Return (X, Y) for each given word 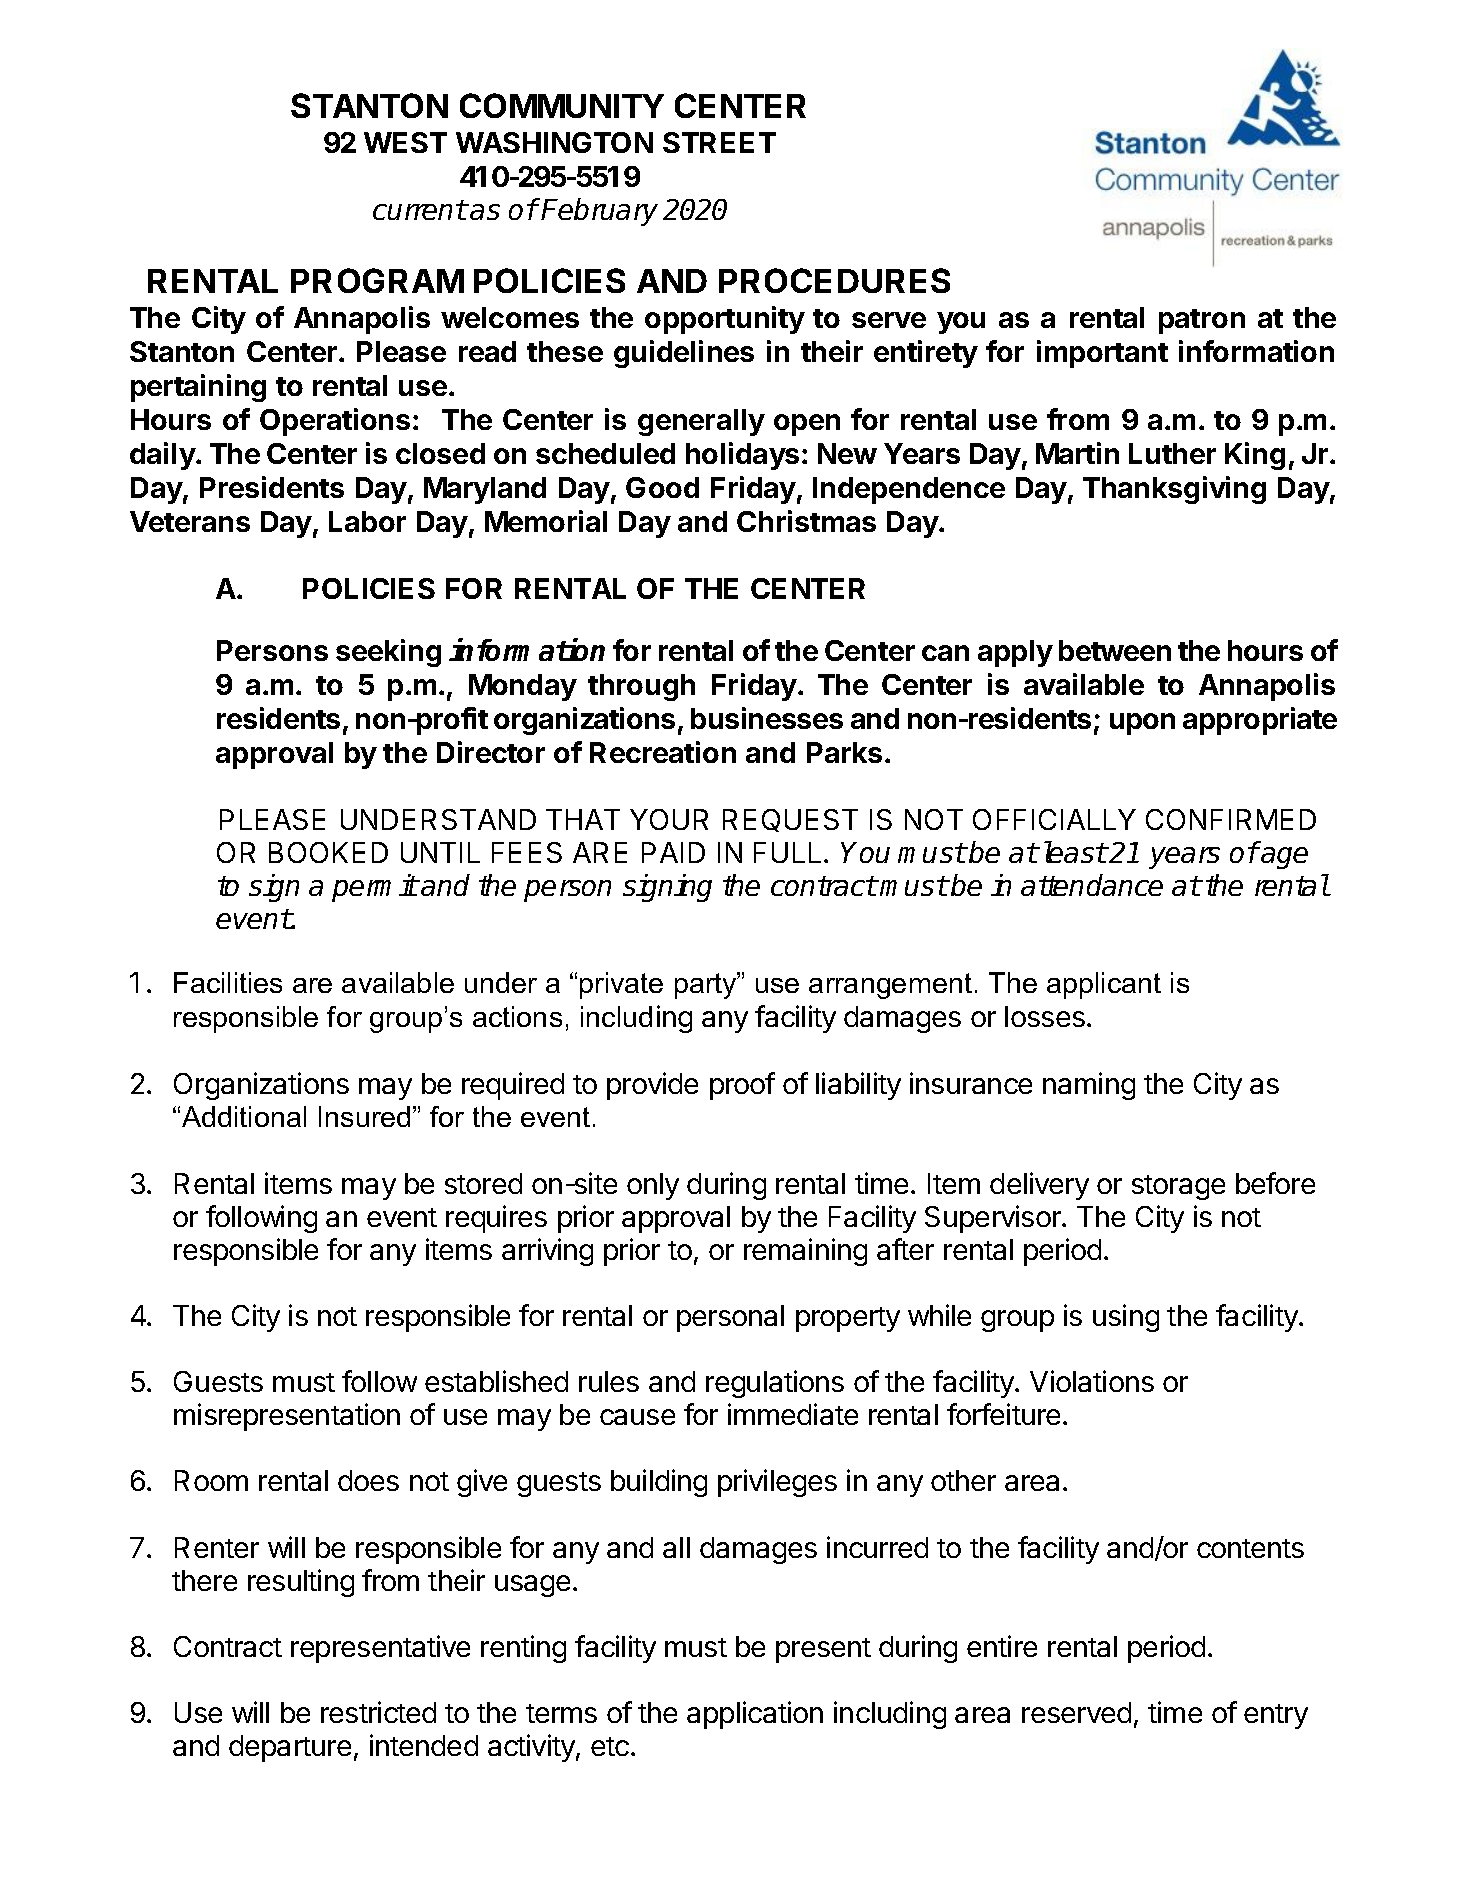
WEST (405, 142)
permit (374, 888)
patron (1202, 321)
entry (1276, 1716)
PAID (673, 852)
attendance (1092, 885)
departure (290, 1748)
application (755, 1715)
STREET (719, 142)
